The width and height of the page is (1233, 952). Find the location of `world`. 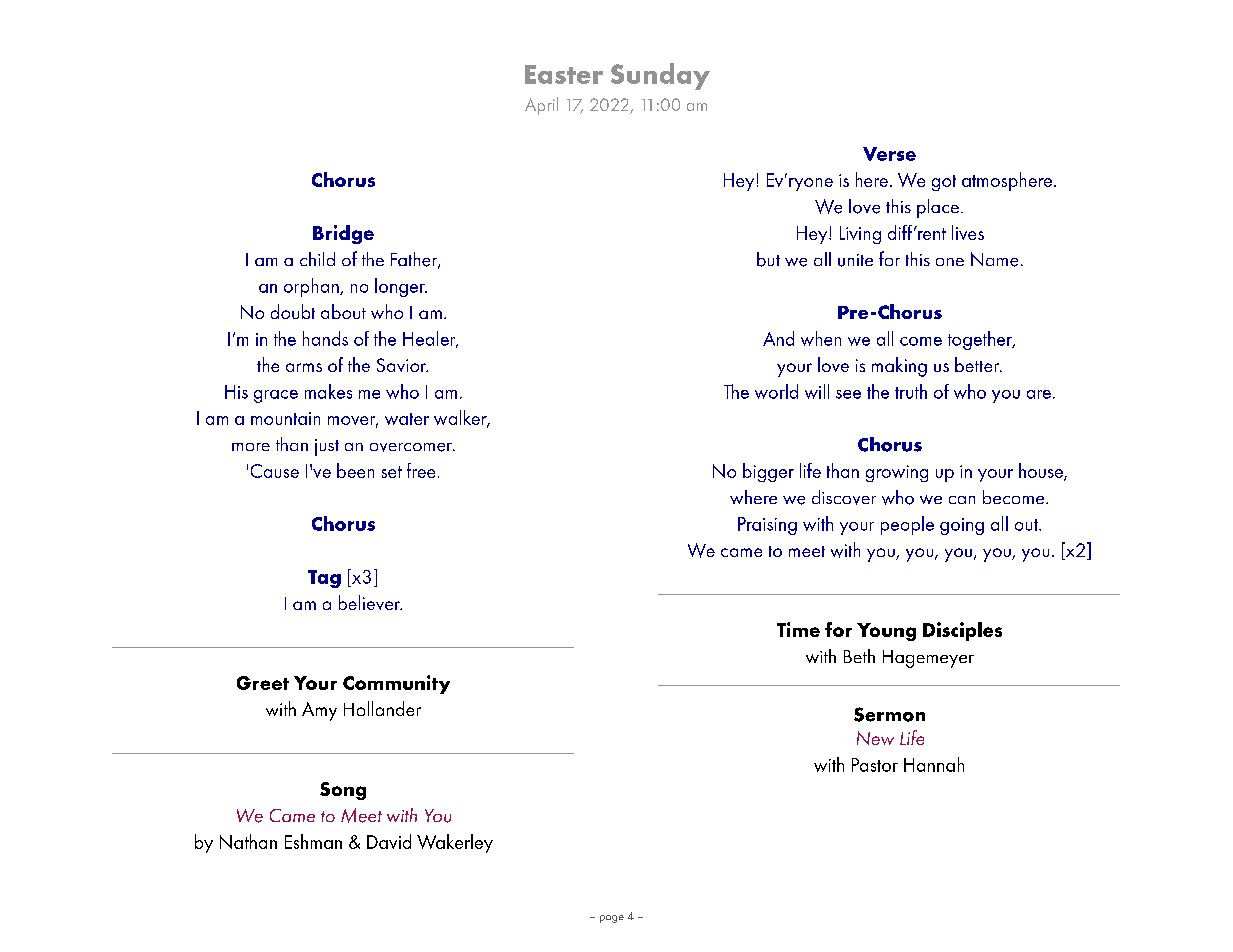

world is located at coordinates (776, 391).
